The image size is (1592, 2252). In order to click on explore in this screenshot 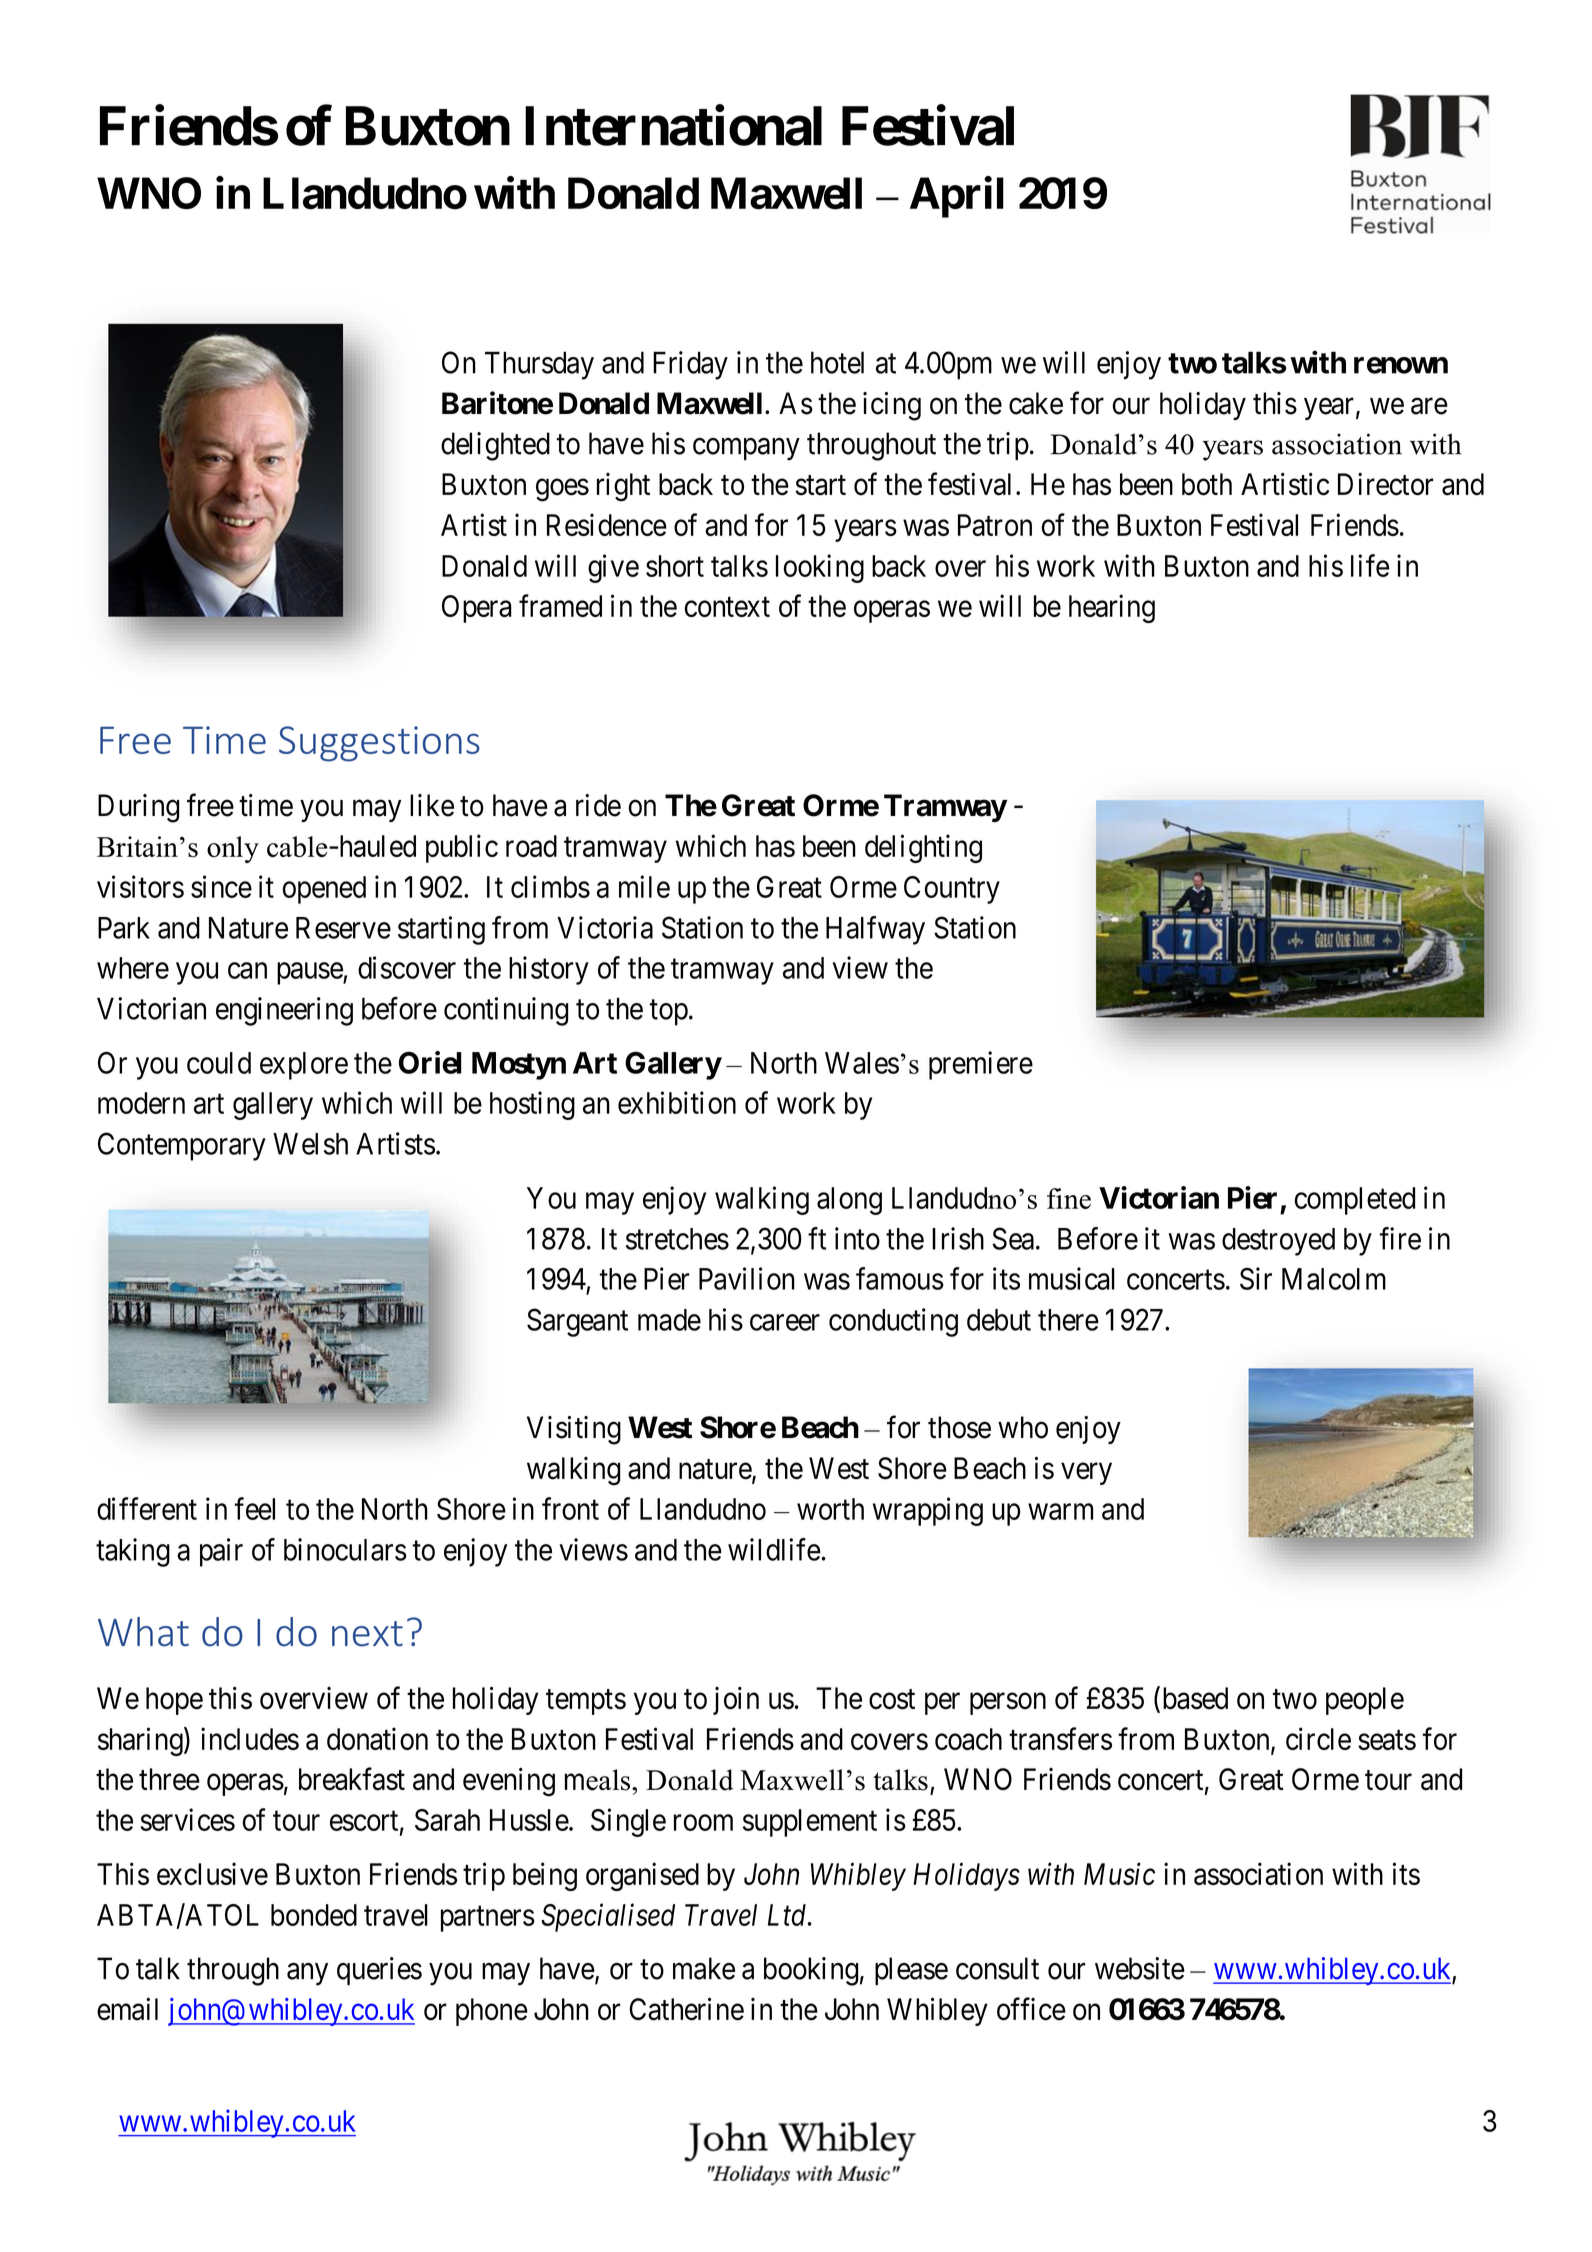, I will do `click(304, 1066)`.
